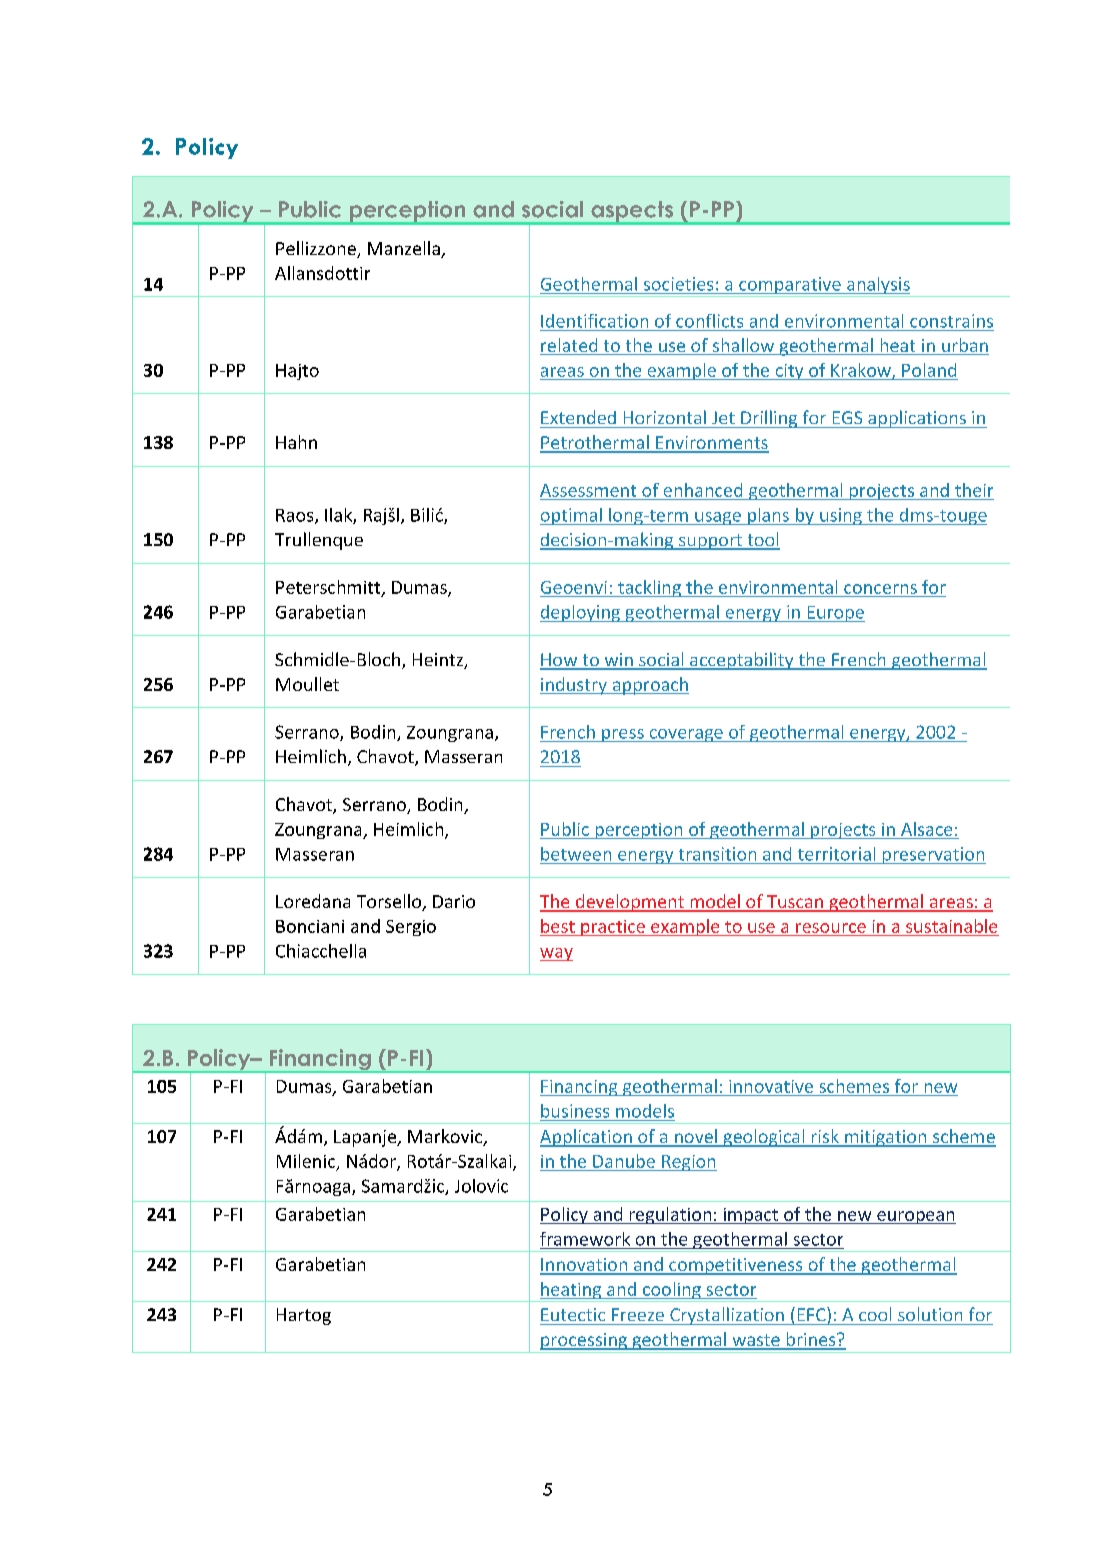  Describe the element at coordinates (638, 1314) in the document. I see `Freeze` at that location.
